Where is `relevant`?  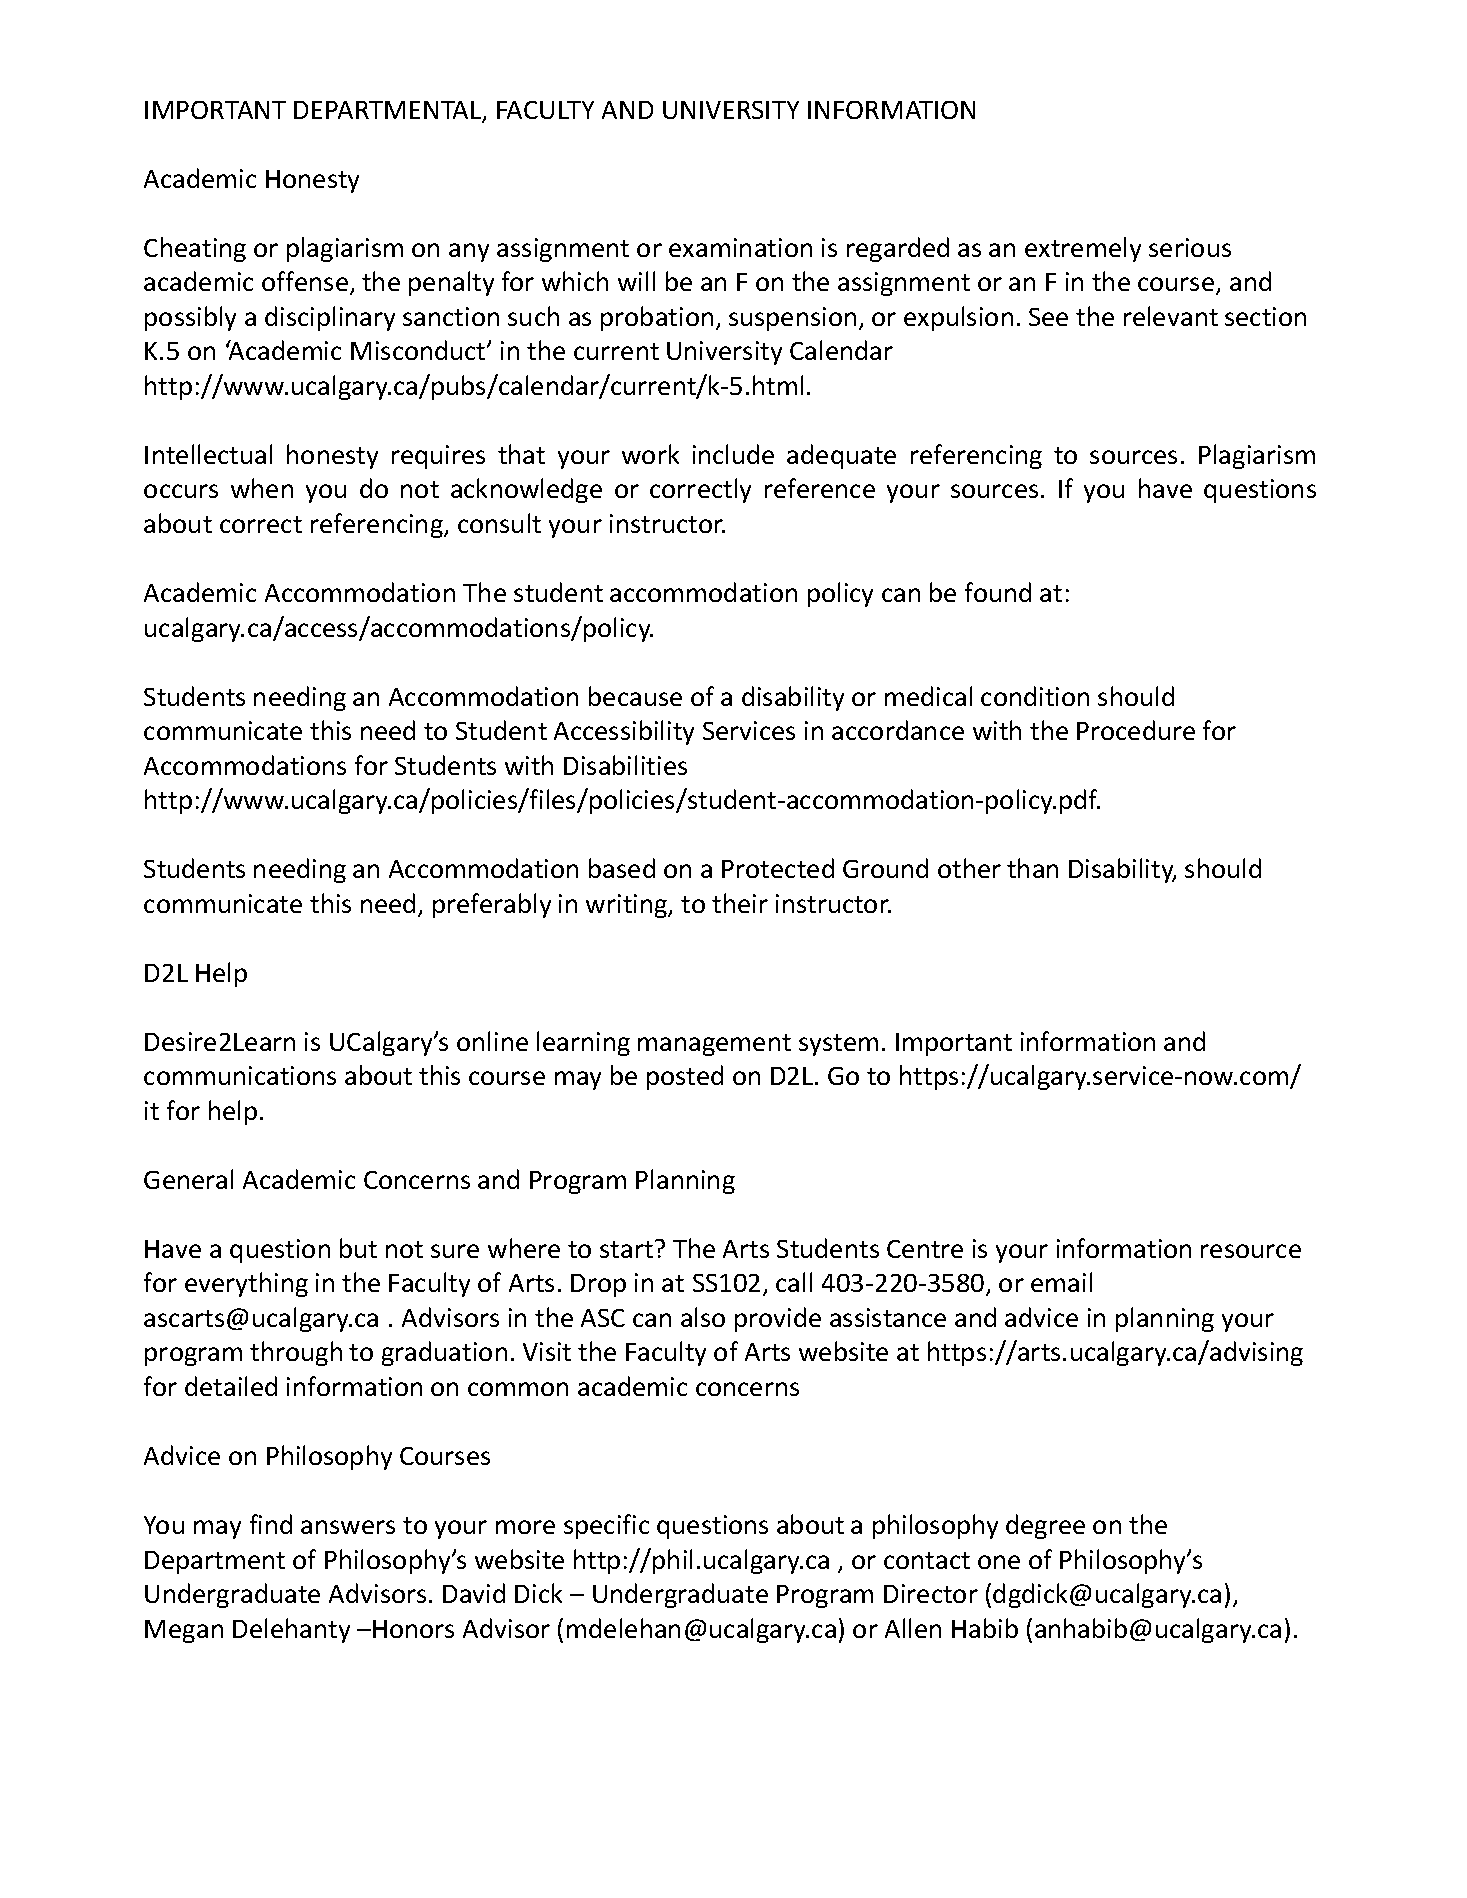
relevant is located at coordinates (1171, 316).
